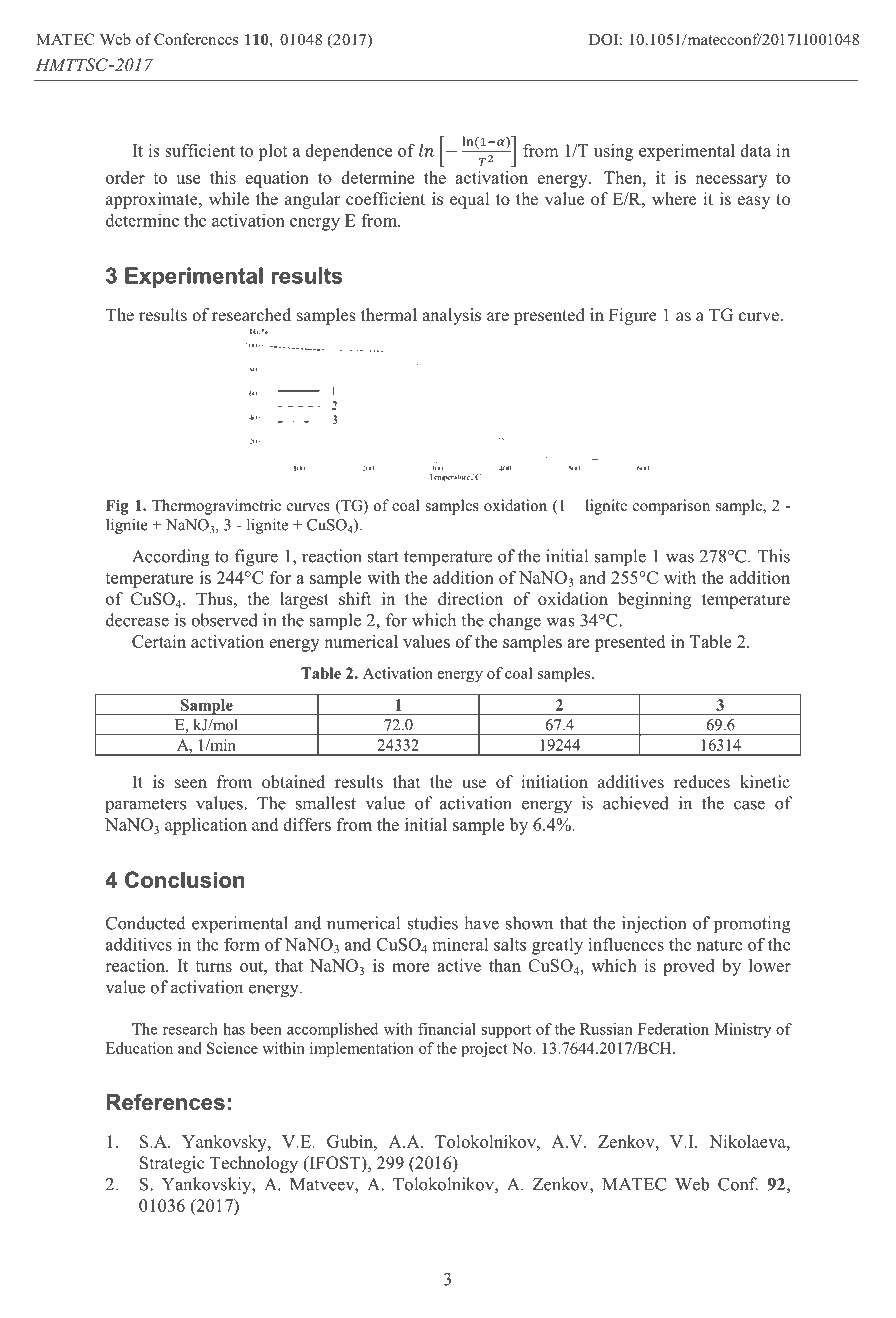 This page has width=896, height=1318. What do you see at coordinates (171, 557) in the page?
I see `According` at bounding box center [171, 557].
